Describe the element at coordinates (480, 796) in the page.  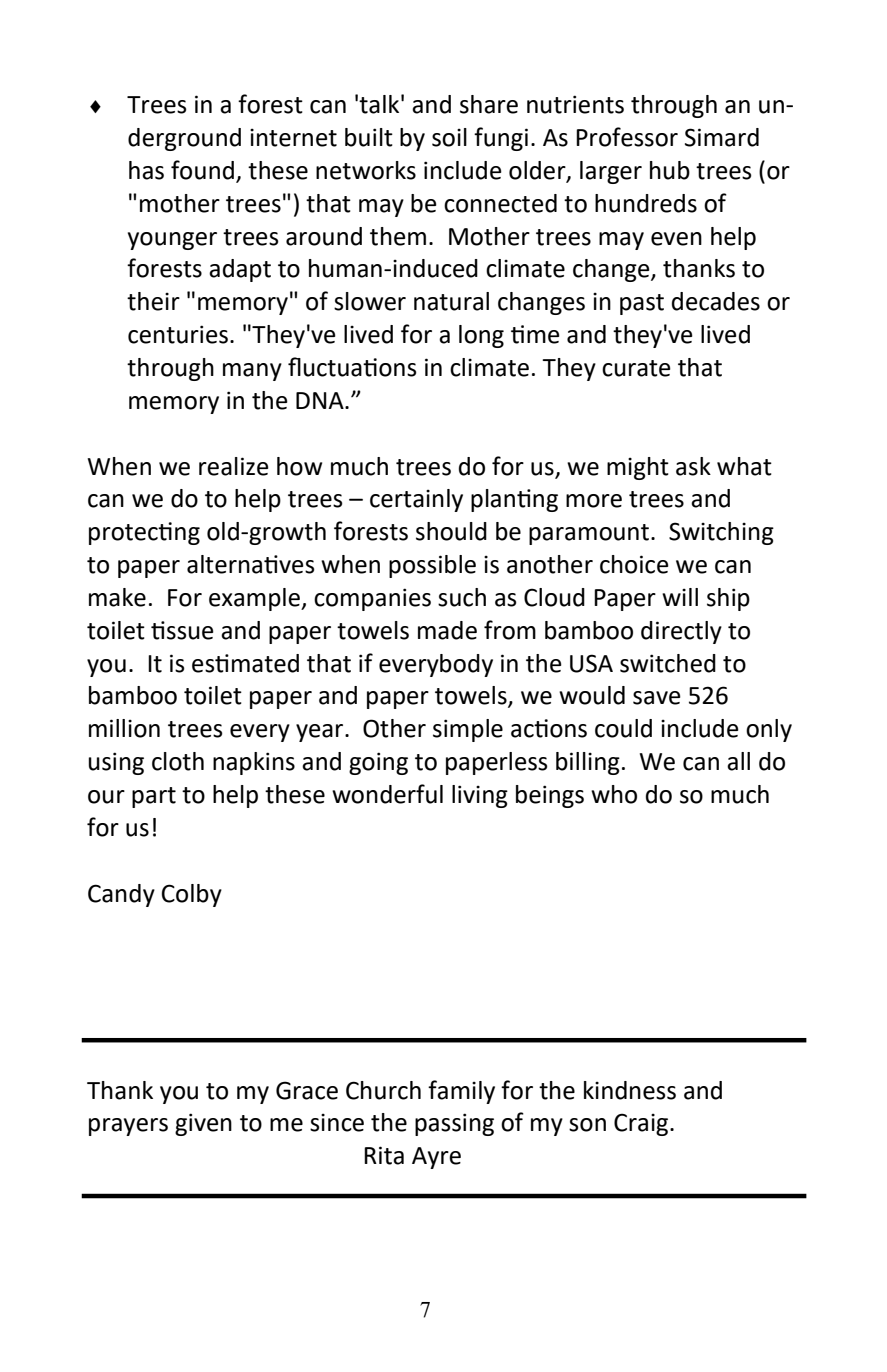
I see `living` at that location.
